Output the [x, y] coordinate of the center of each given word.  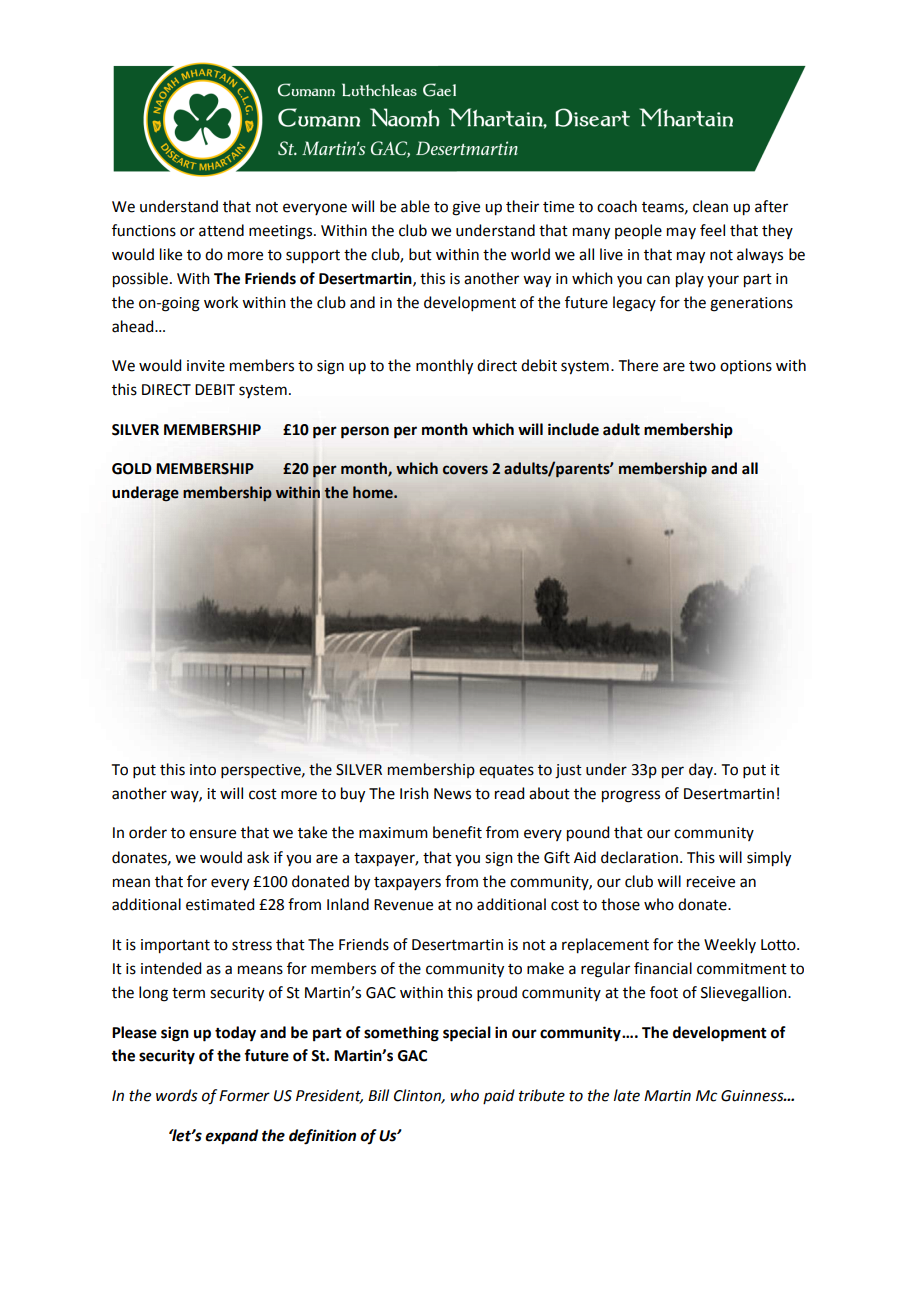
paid [499, 1096]
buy [353, 794]
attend [221, 230]
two [702, 366]
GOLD [132, 469]
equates [506, 771]
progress [631, 796]
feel [712, 230]
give [466, 208]
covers [465, 470]
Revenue [403, 905]
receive [711, 882]
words [177, 1095]
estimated [220, 904]
